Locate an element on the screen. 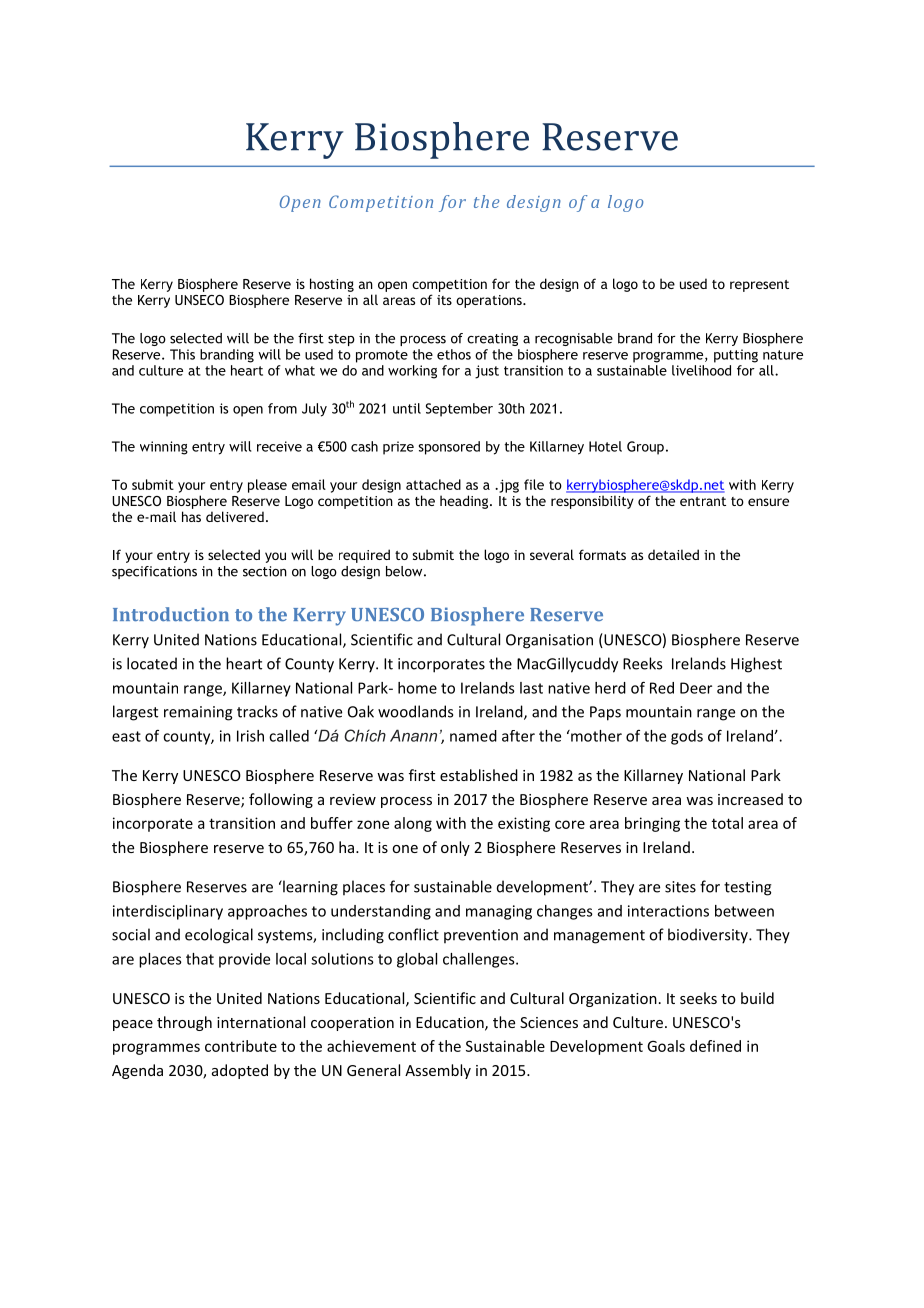 The image size is (924, 1308). entrant is located at coordinates (703, 501).
